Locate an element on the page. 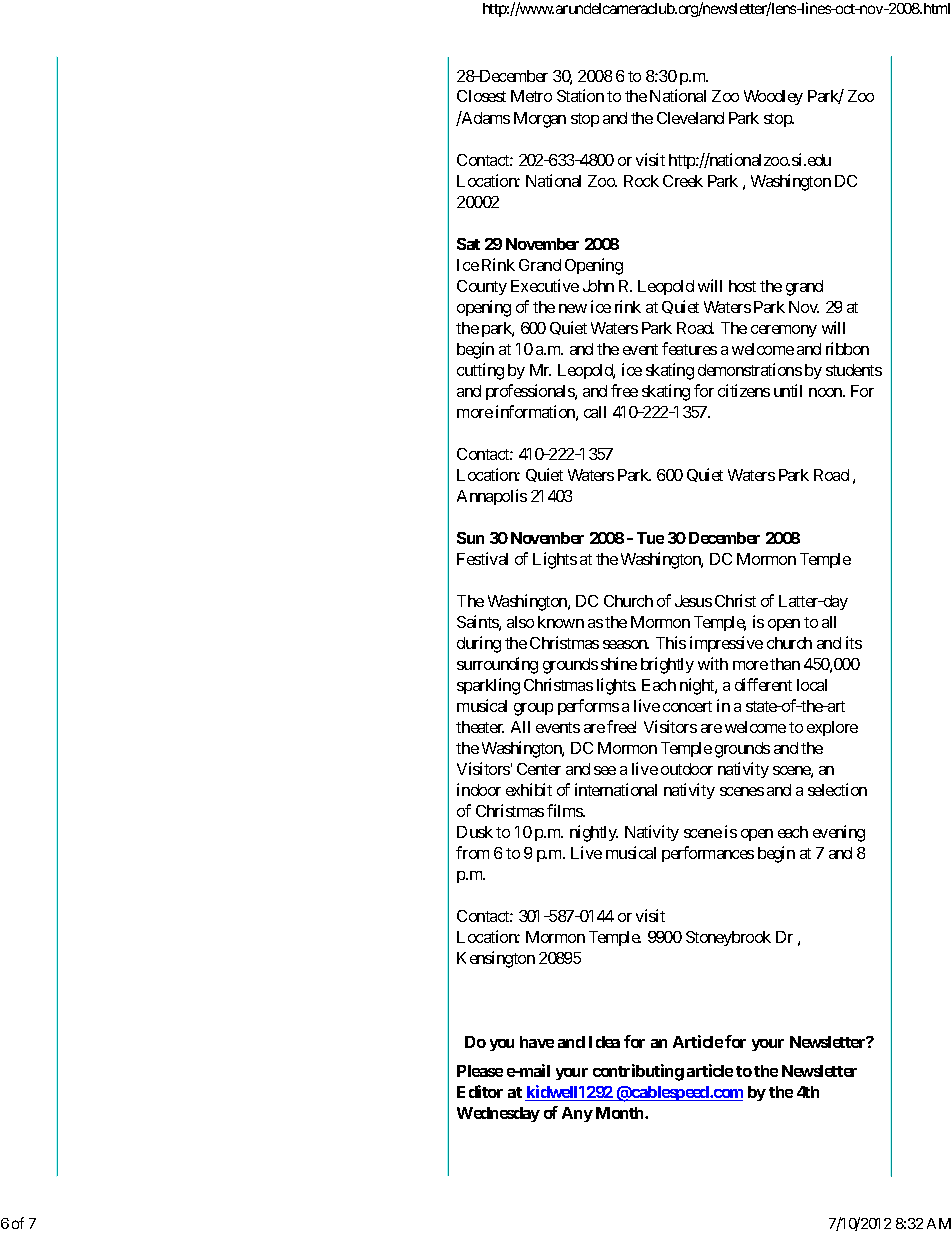  also is located at coordinates (520, 622).
